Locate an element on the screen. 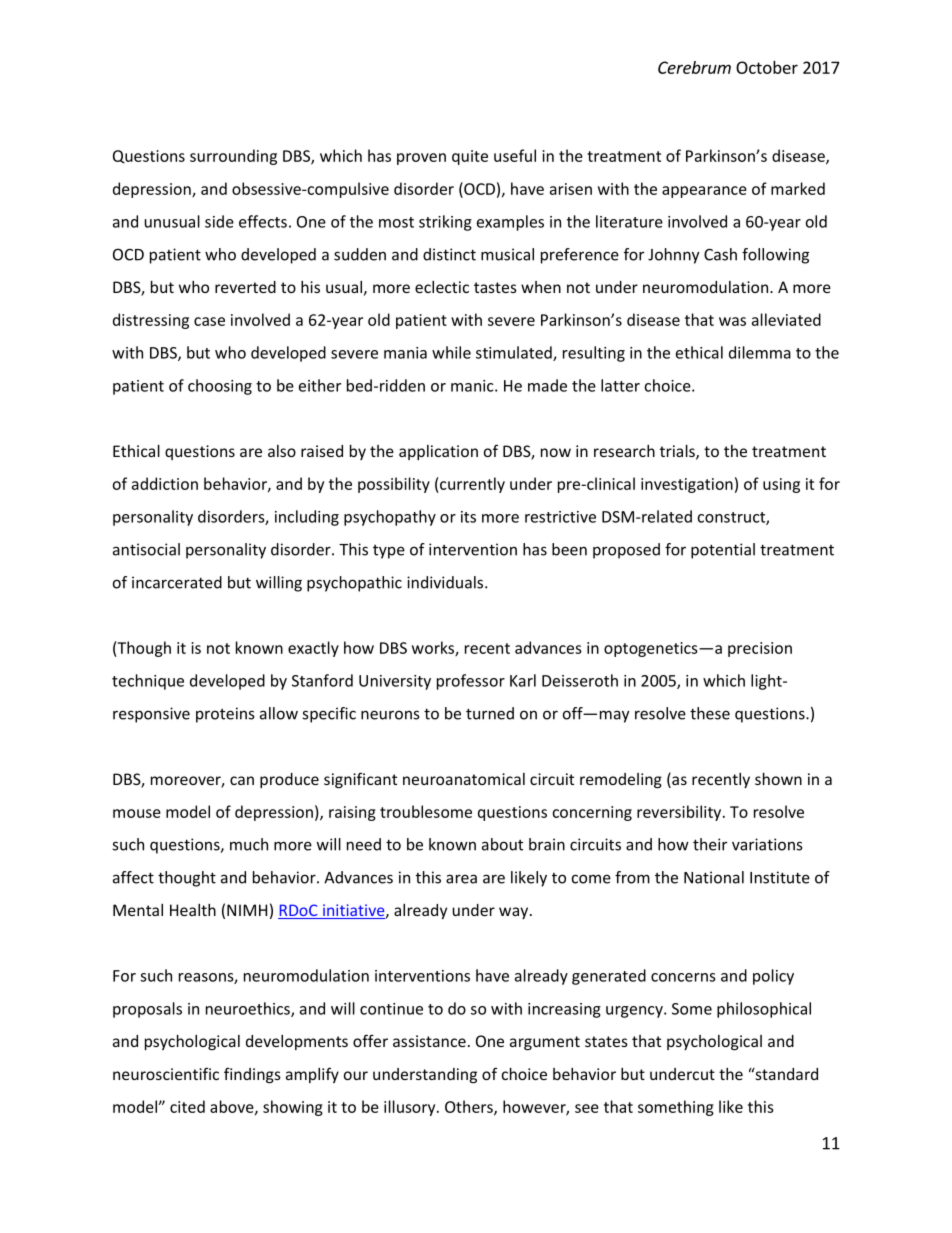 This screenshot has height=1233, width=952. findings is located at coordinates (252, 1075).
